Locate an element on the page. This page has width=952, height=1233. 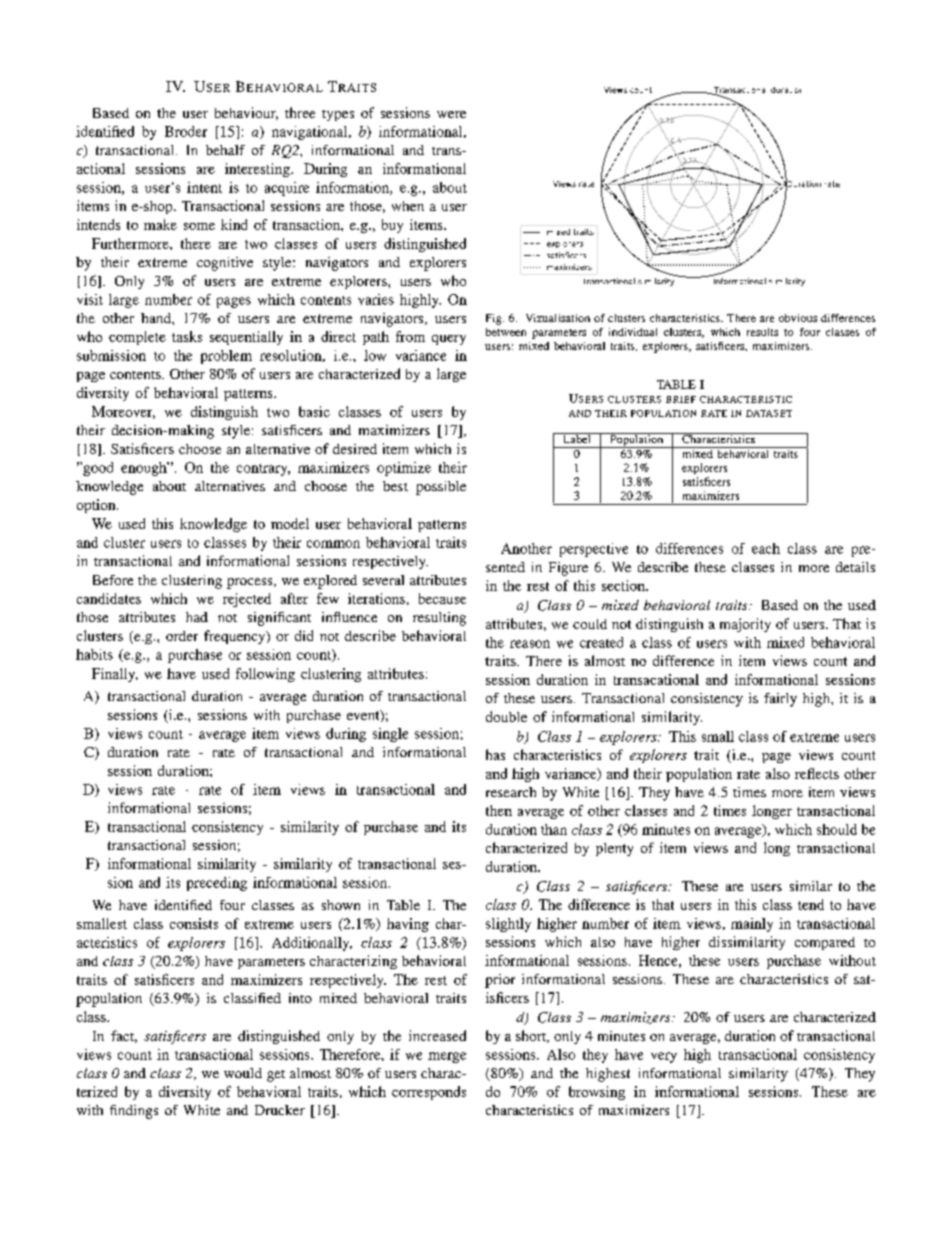
Broder is located at coordinates (186, 131).
